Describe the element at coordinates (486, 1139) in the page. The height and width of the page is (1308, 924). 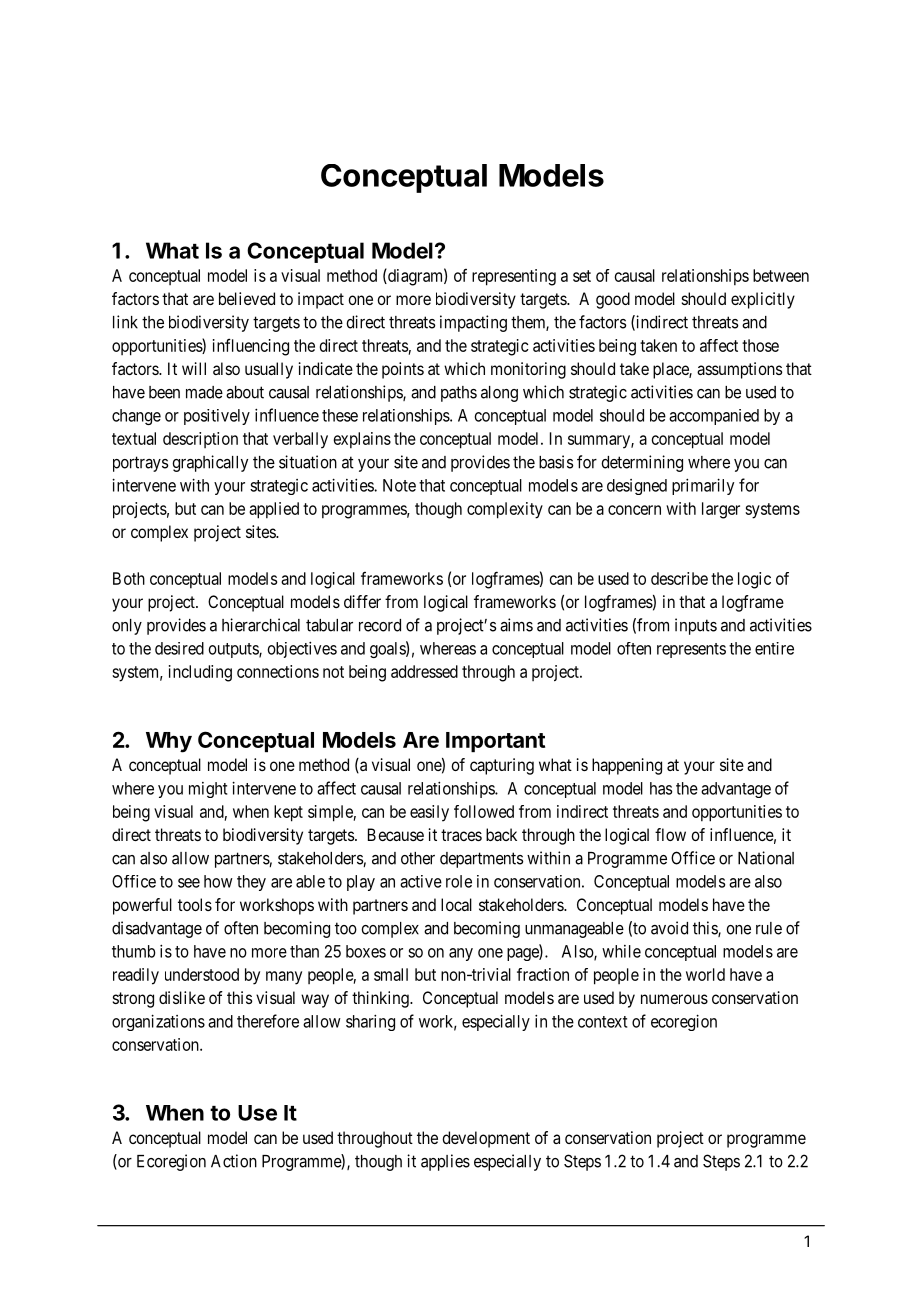
I see `development` at that location.
